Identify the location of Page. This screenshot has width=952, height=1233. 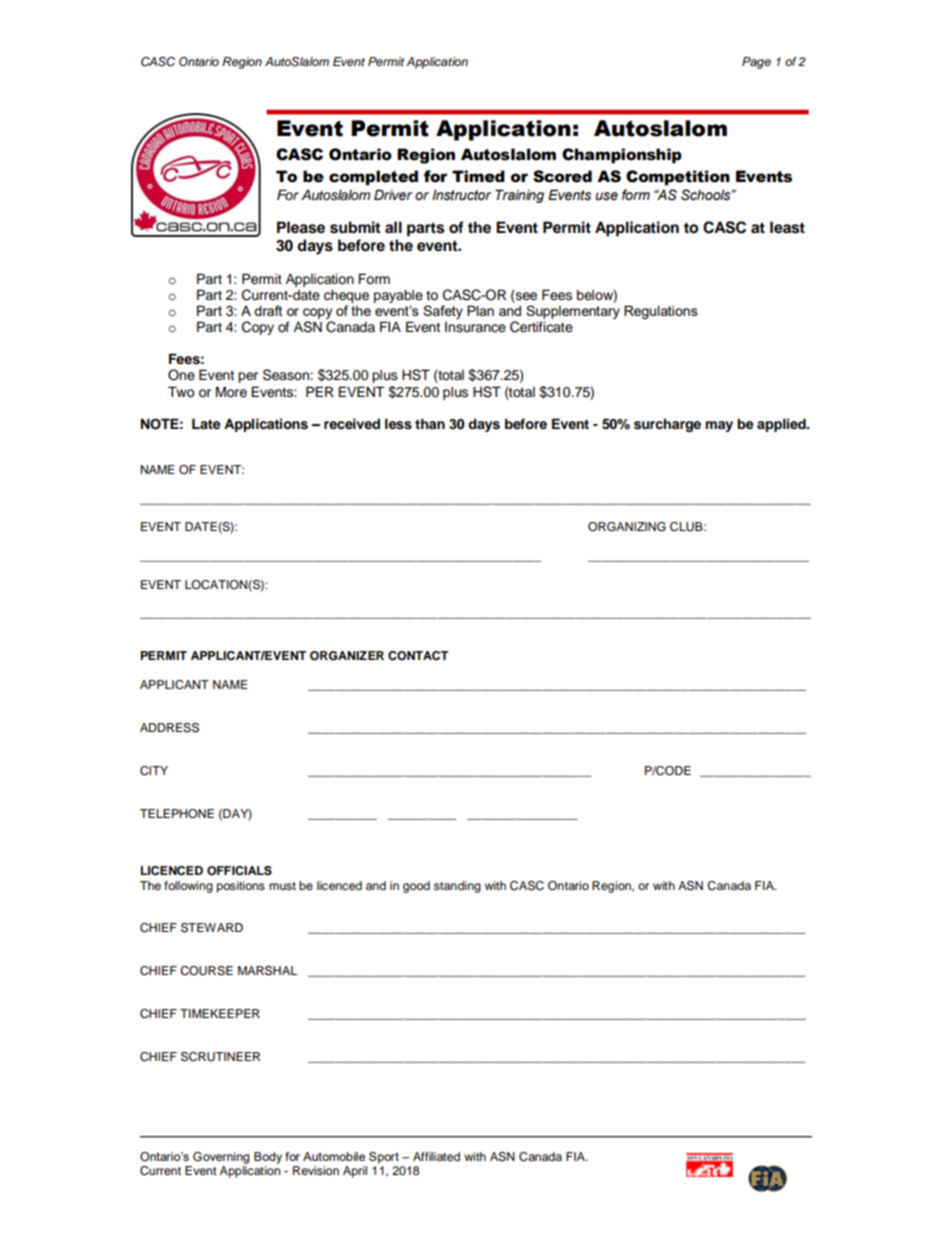
(756, 63).
